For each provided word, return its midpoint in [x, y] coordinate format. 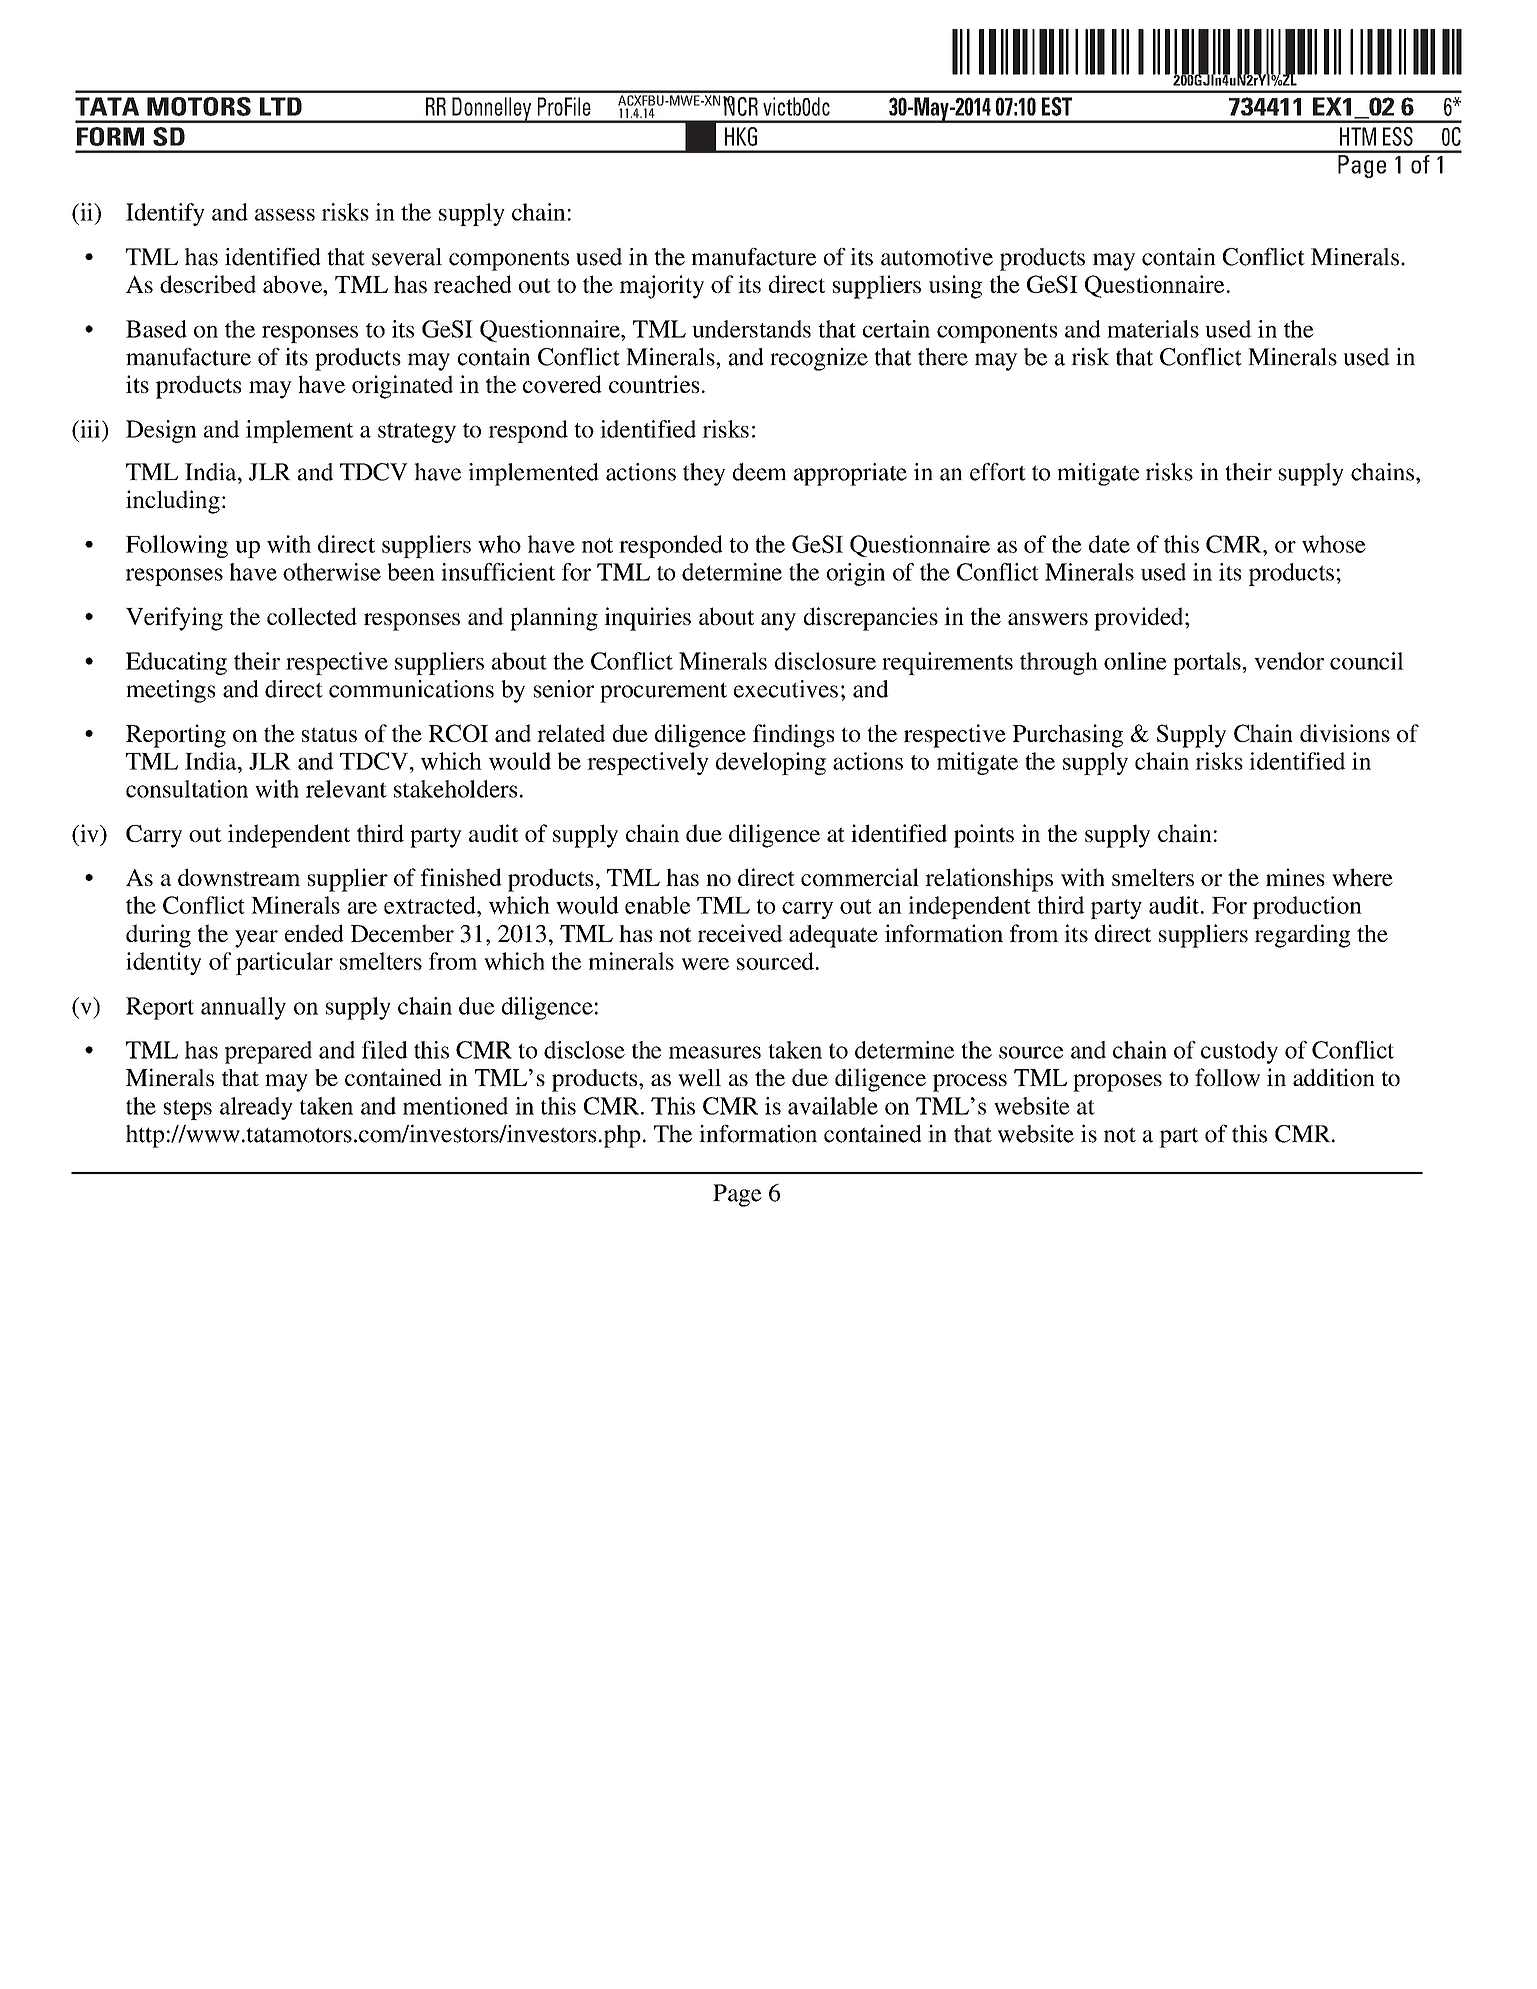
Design [161, 431]
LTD [281, 106]
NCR [740, 106]
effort [998, 472]
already [256, 1108]
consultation [187, 789]
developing [771, 763]
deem [759, 472]
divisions [1345, 733]
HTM [1358, 136]
